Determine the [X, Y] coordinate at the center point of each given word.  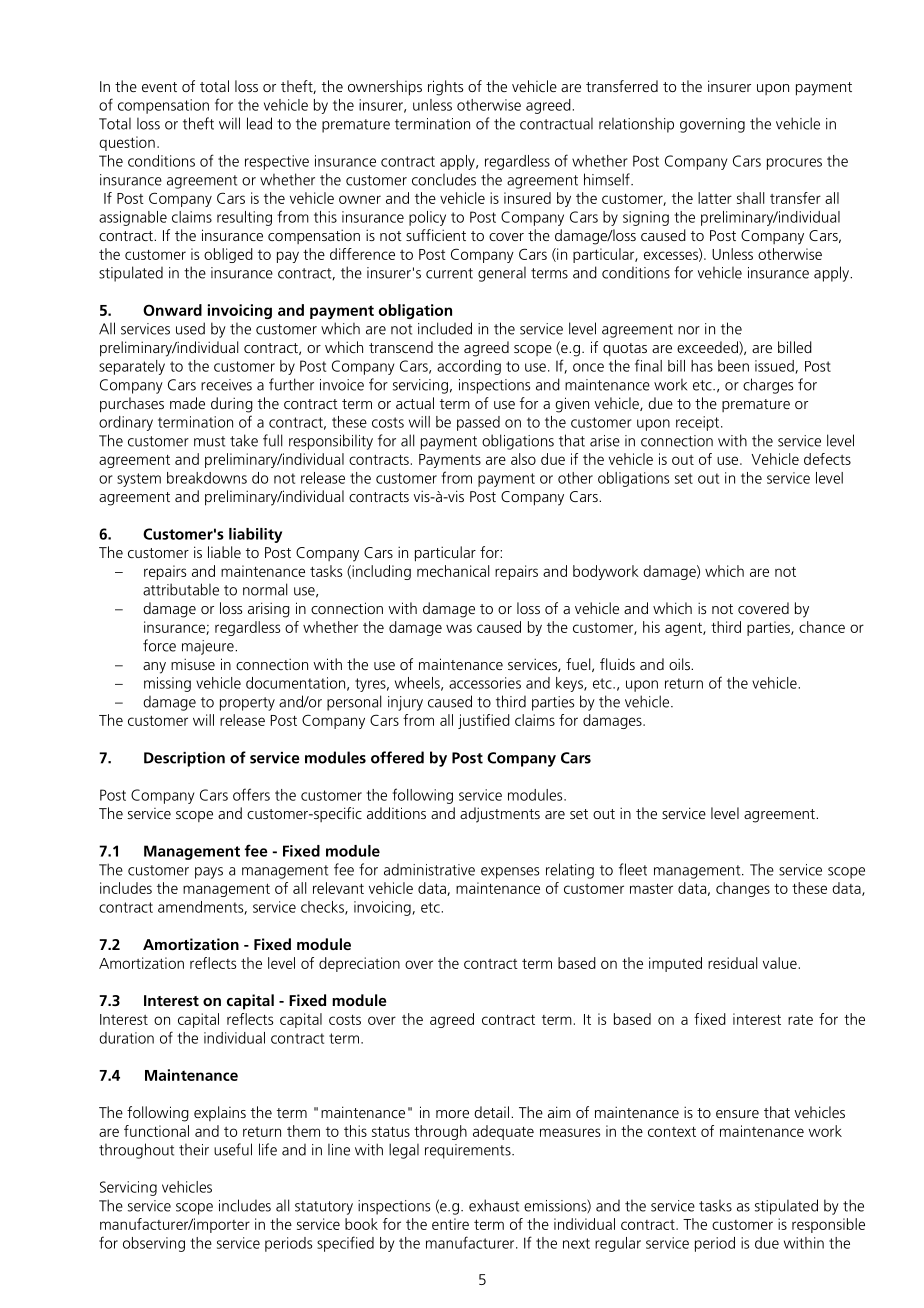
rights [445, 88]
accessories [485, 683]
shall [750, 198]
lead [259, 123]
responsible [828, 1225]
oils [680, 664]
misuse [193, 664]
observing [154, 1244]
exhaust [494, 1205]
